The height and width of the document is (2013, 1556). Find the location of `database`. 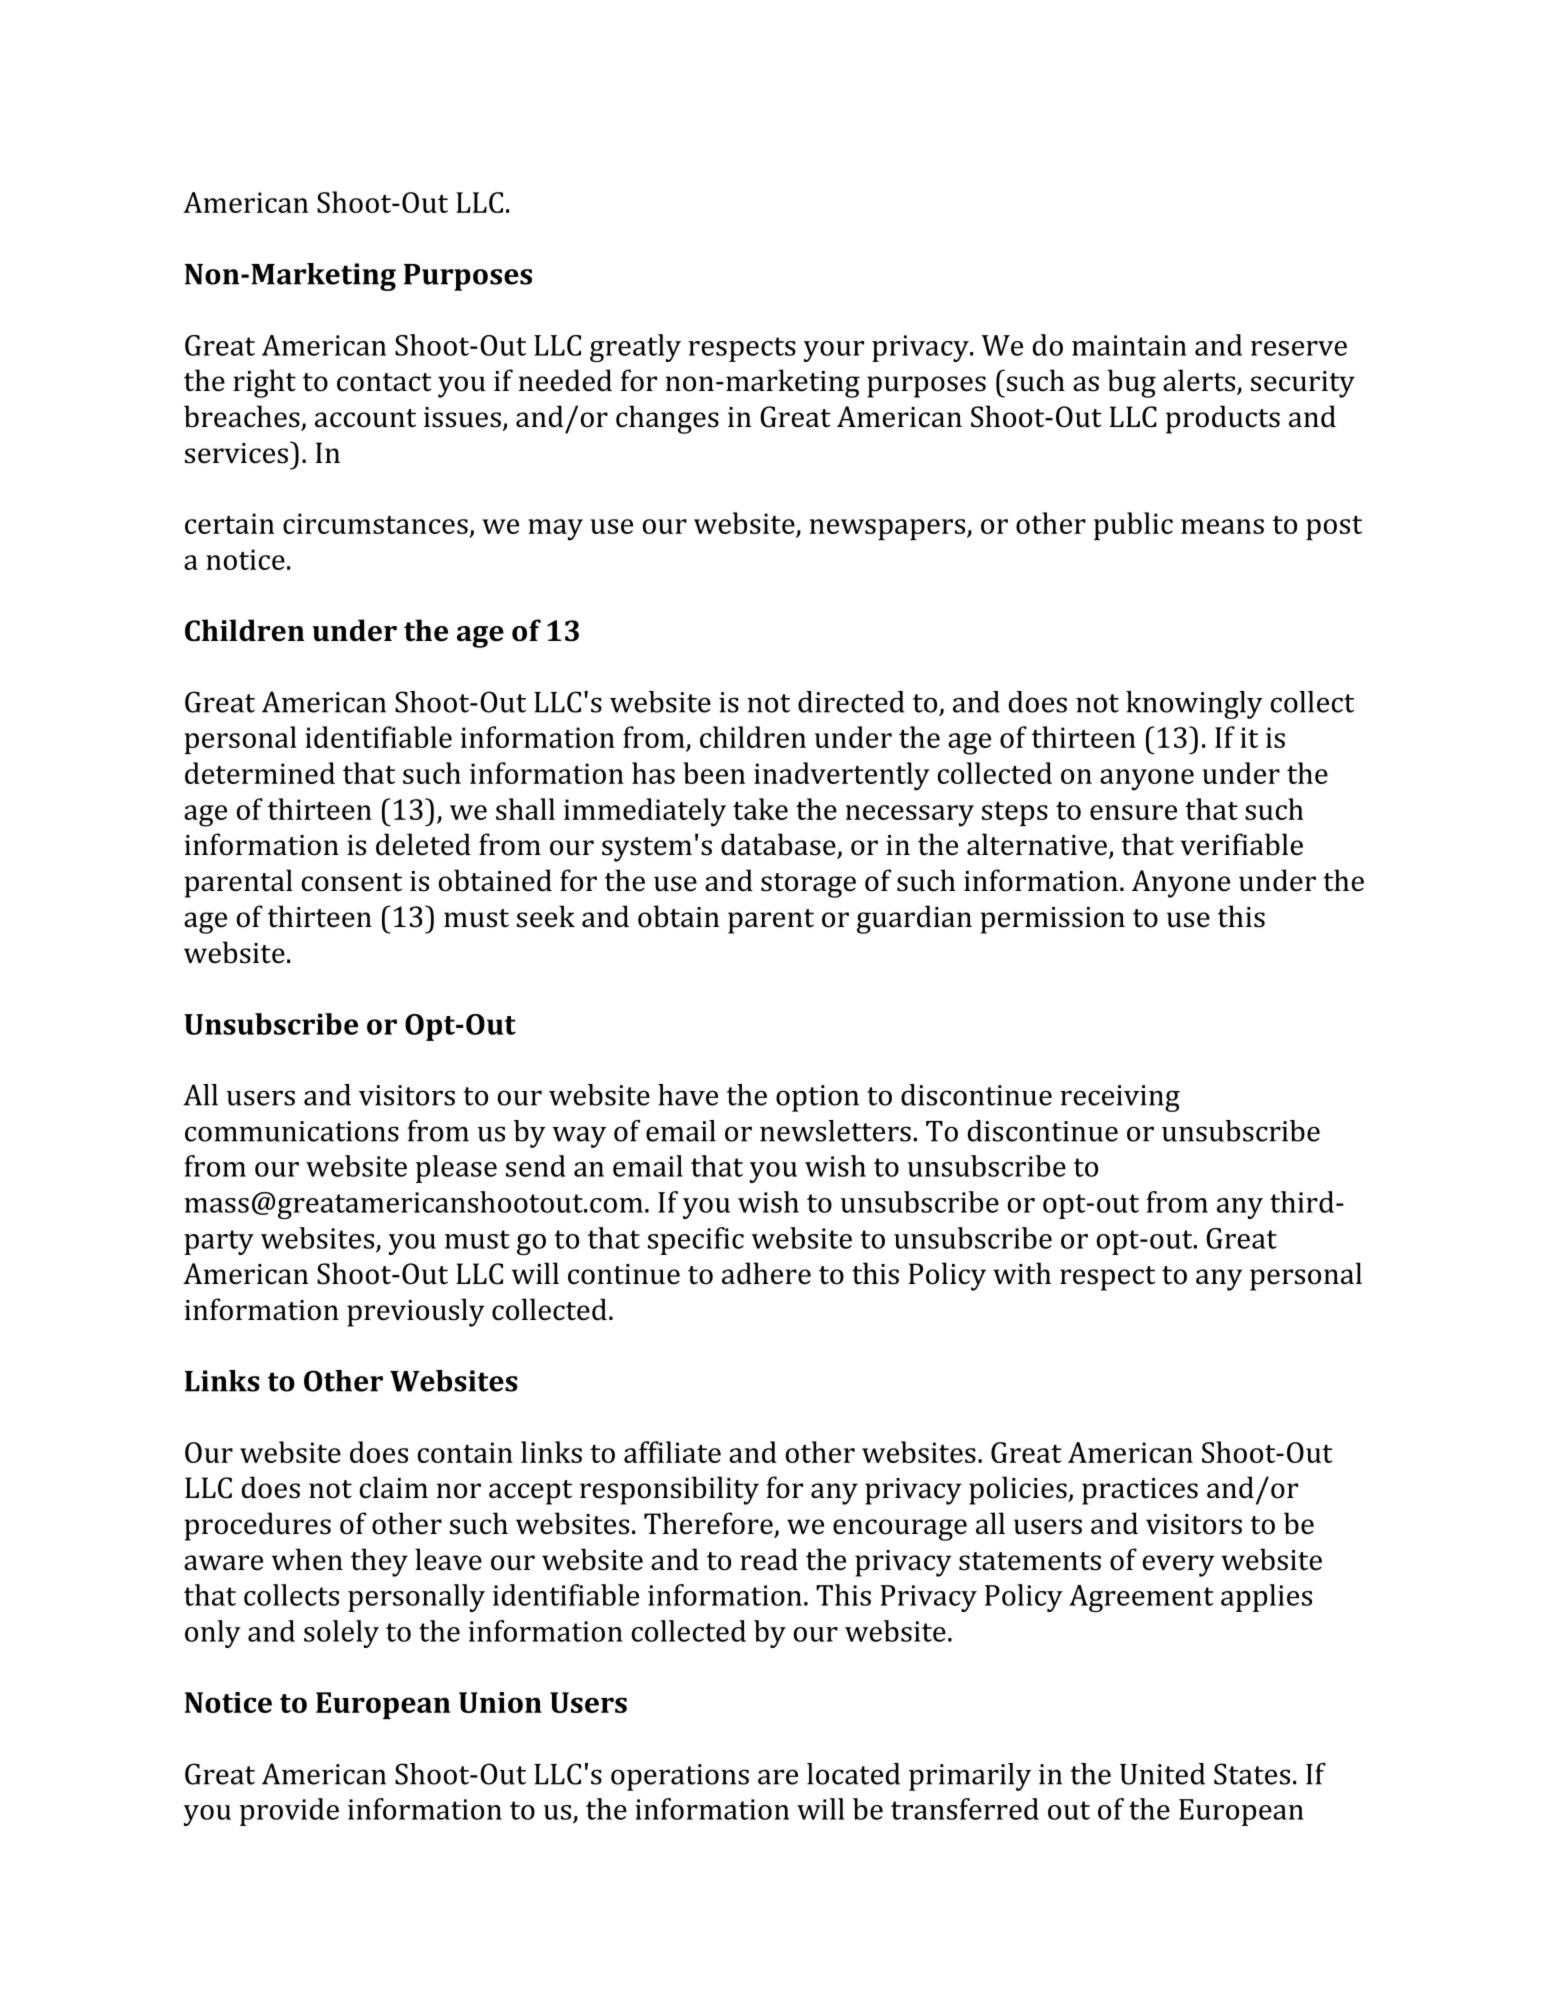

database is located at coordinates (779, 845).
